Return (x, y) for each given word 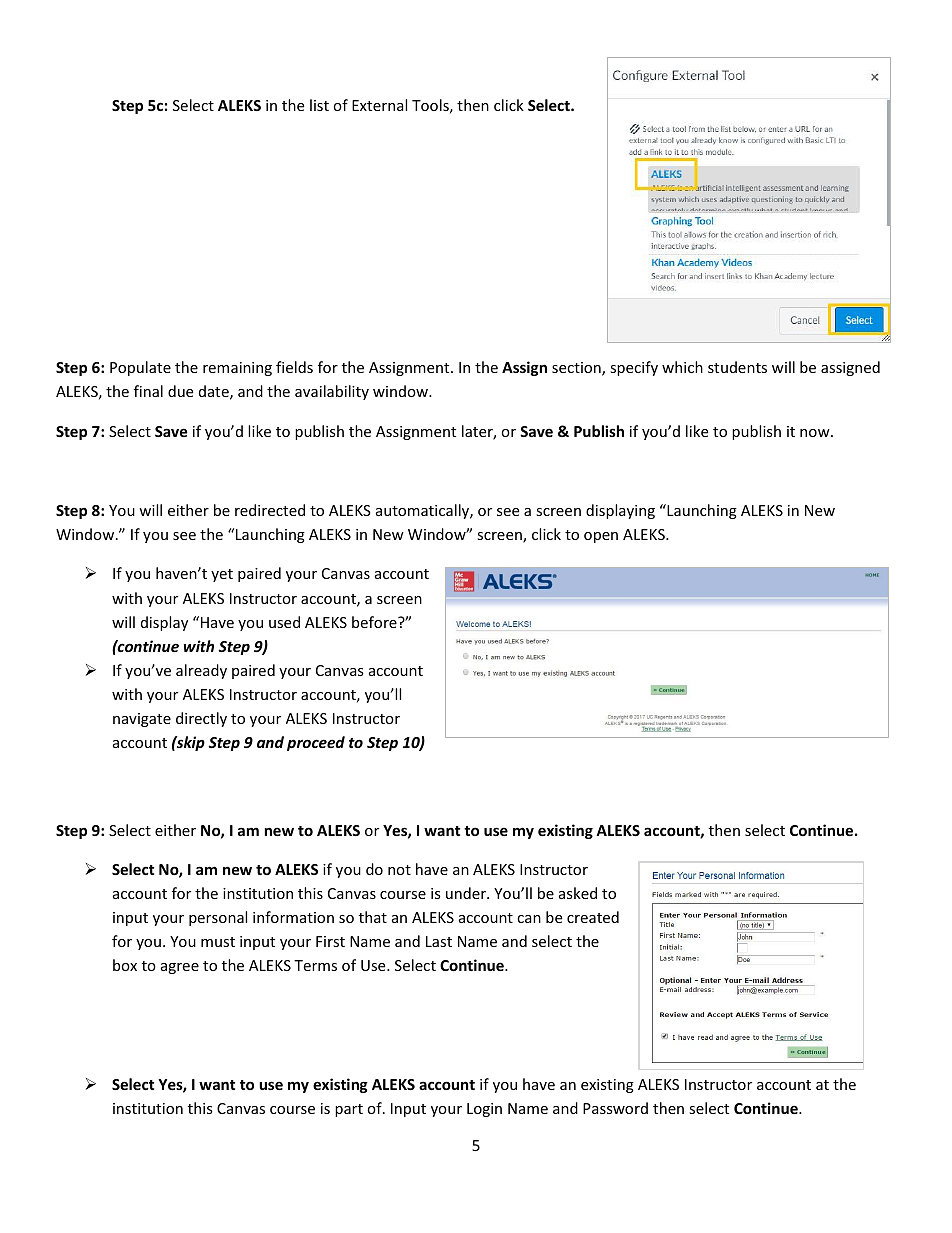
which (682, 367)
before (375, 622)
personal (218, 918)
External (379, 105)
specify (634, 368)
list (319, 105)
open (601, 537)
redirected (270, 510)
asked (578, 893)
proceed (316, 743)
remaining (237, 369)
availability (332, 392)
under (467, 893)
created (593, 917)
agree (180, 968)
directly (201, 719)
